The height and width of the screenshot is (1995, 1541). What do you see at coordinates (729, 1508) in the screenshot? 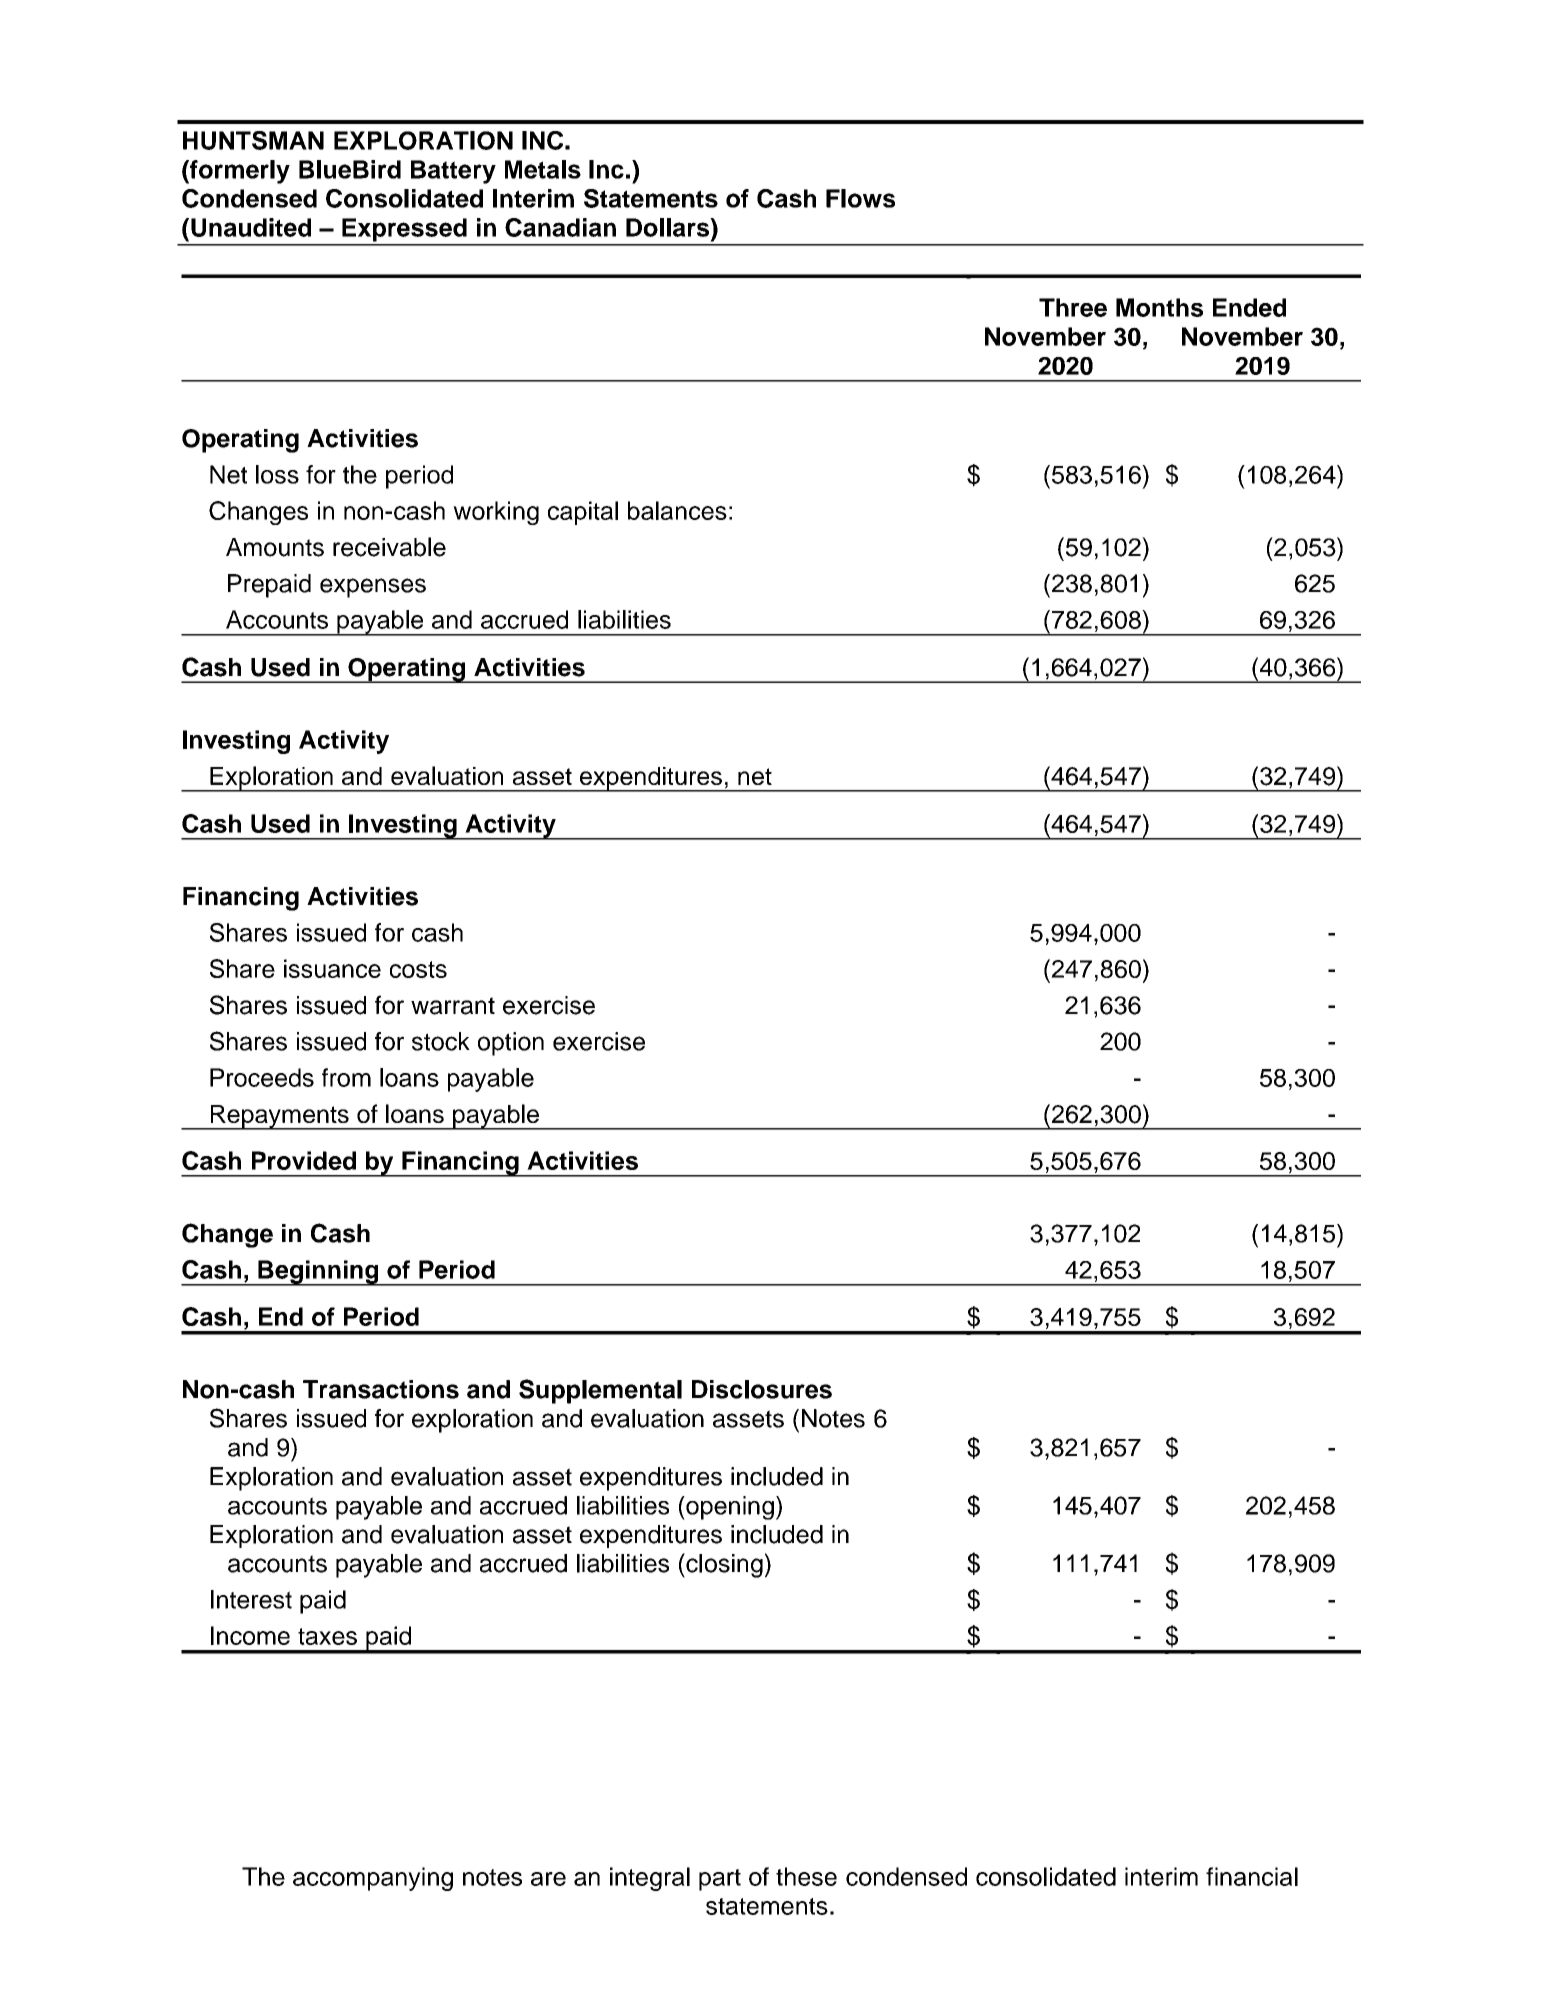
I see `opening` at bounding box center [729, 1508].
